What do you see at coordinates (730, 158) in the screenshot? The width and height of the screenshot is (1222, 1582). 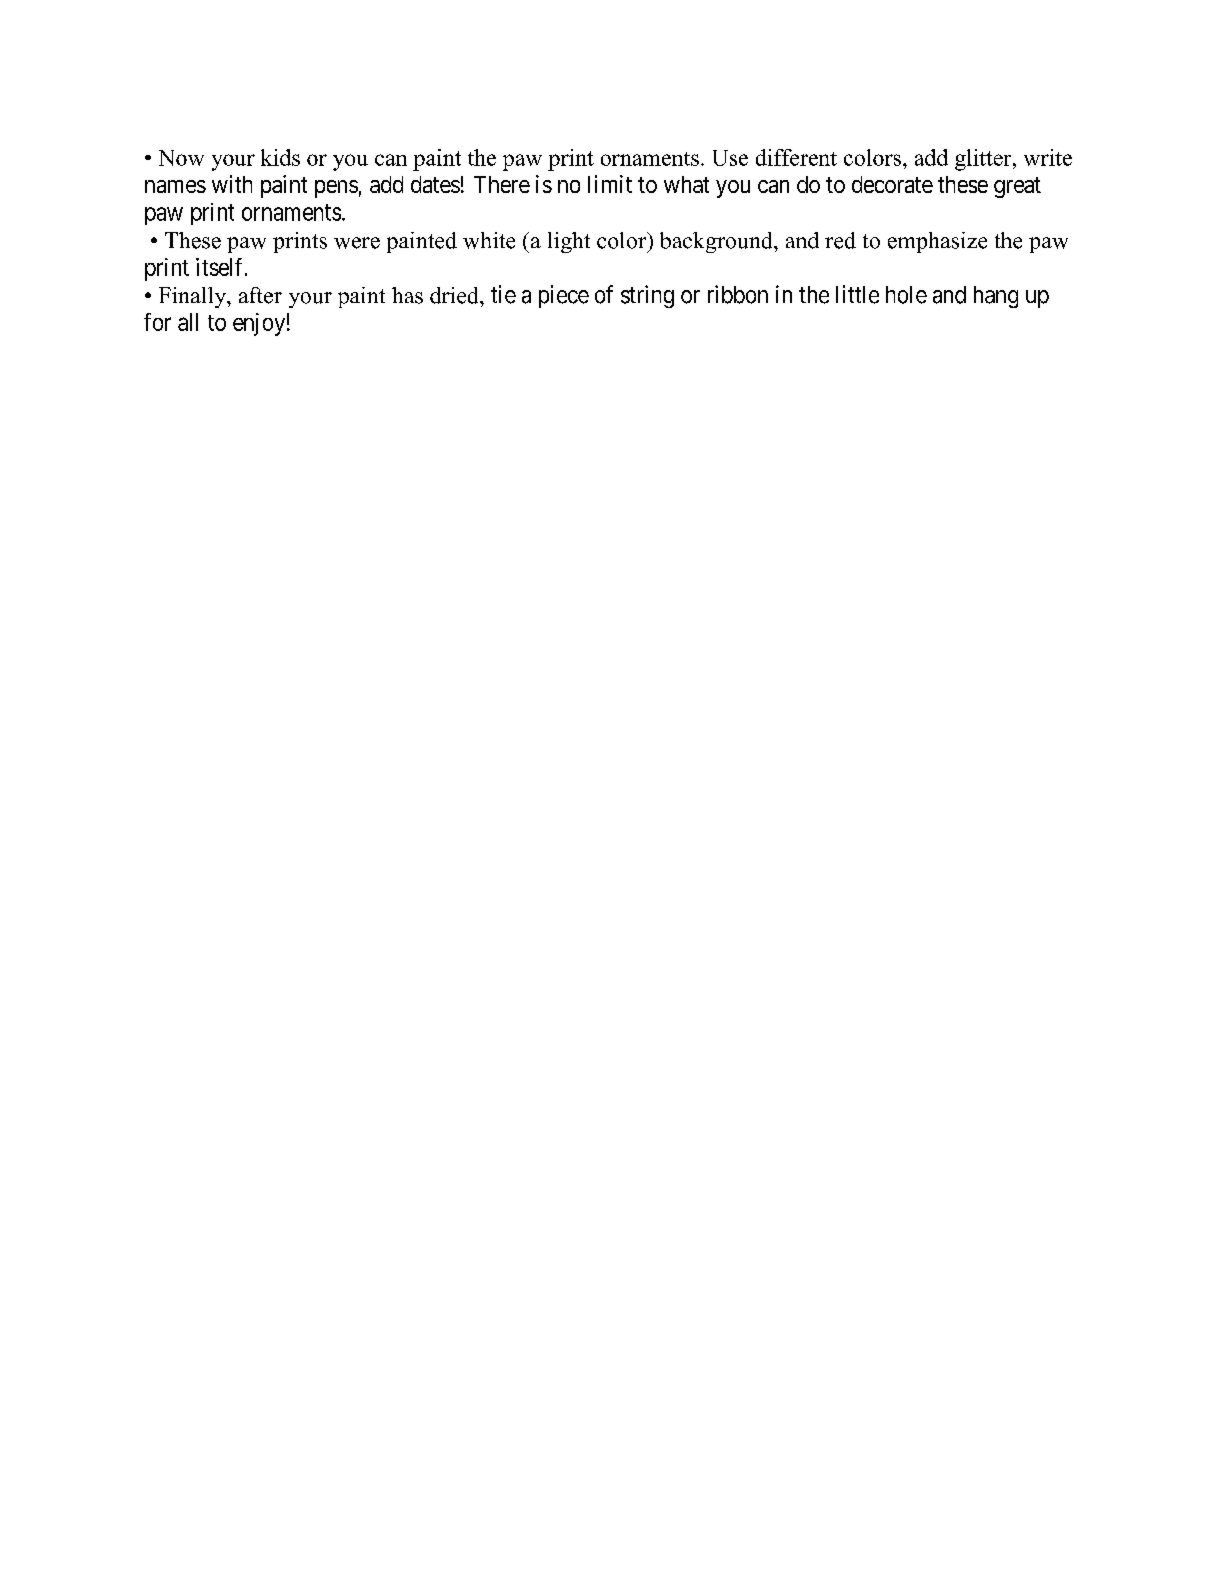 I see `Use` at bounding box center [730, 158].
